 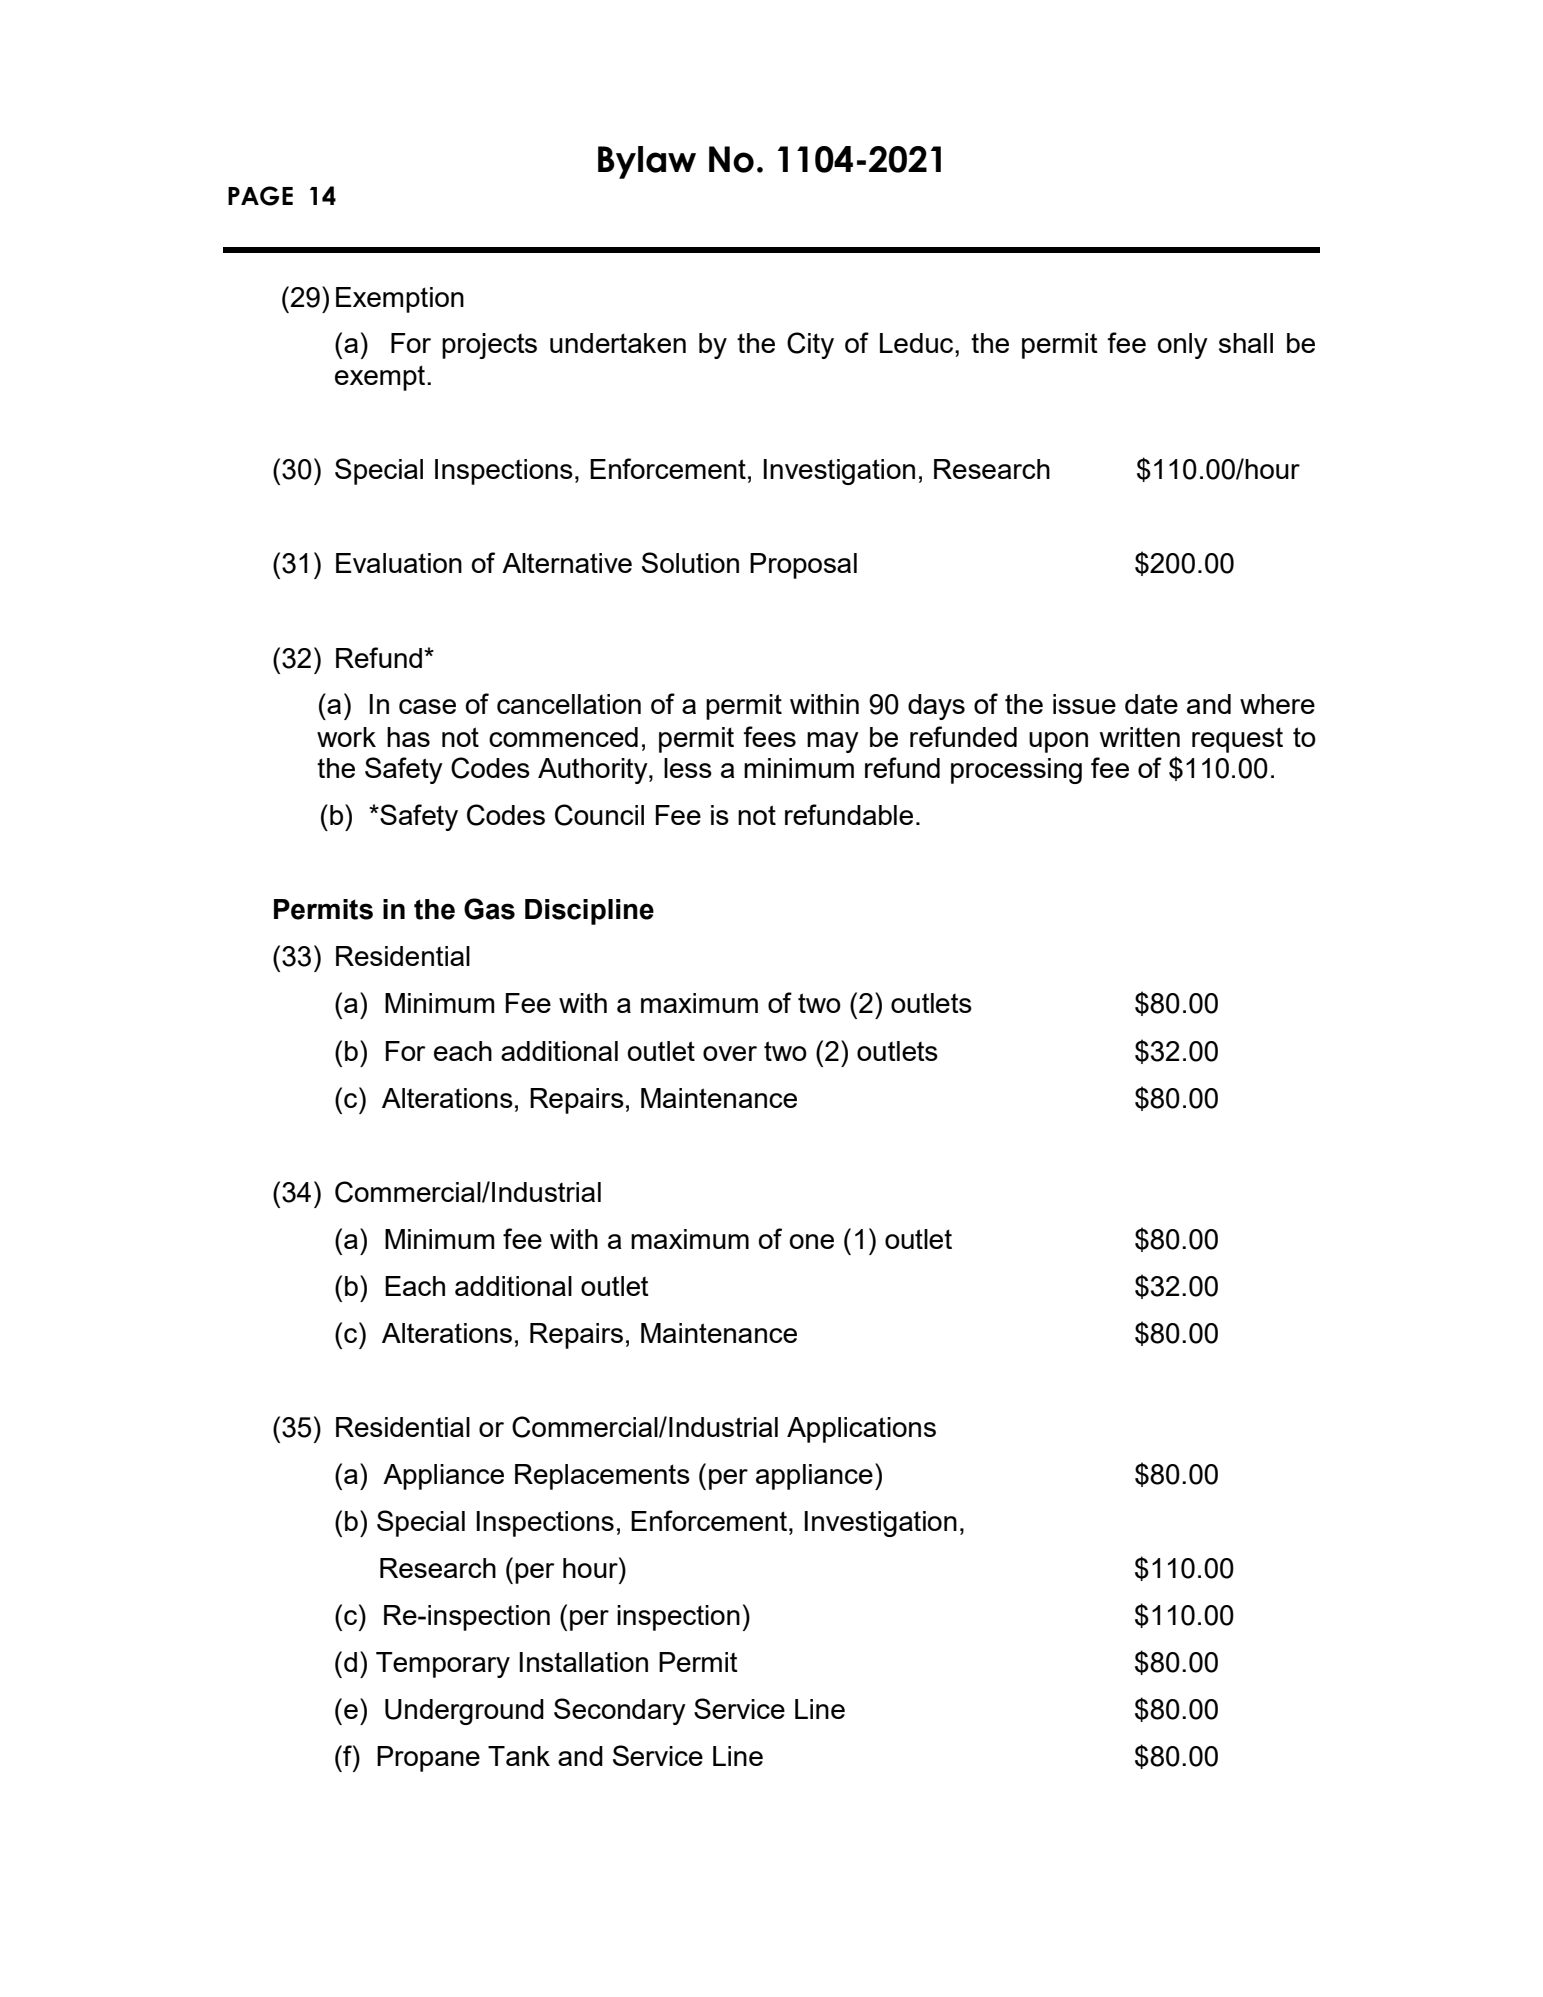 What do you see at coordinates (1016, 771) in the document?
I see `processing` at bounding box center [1016, 771].
